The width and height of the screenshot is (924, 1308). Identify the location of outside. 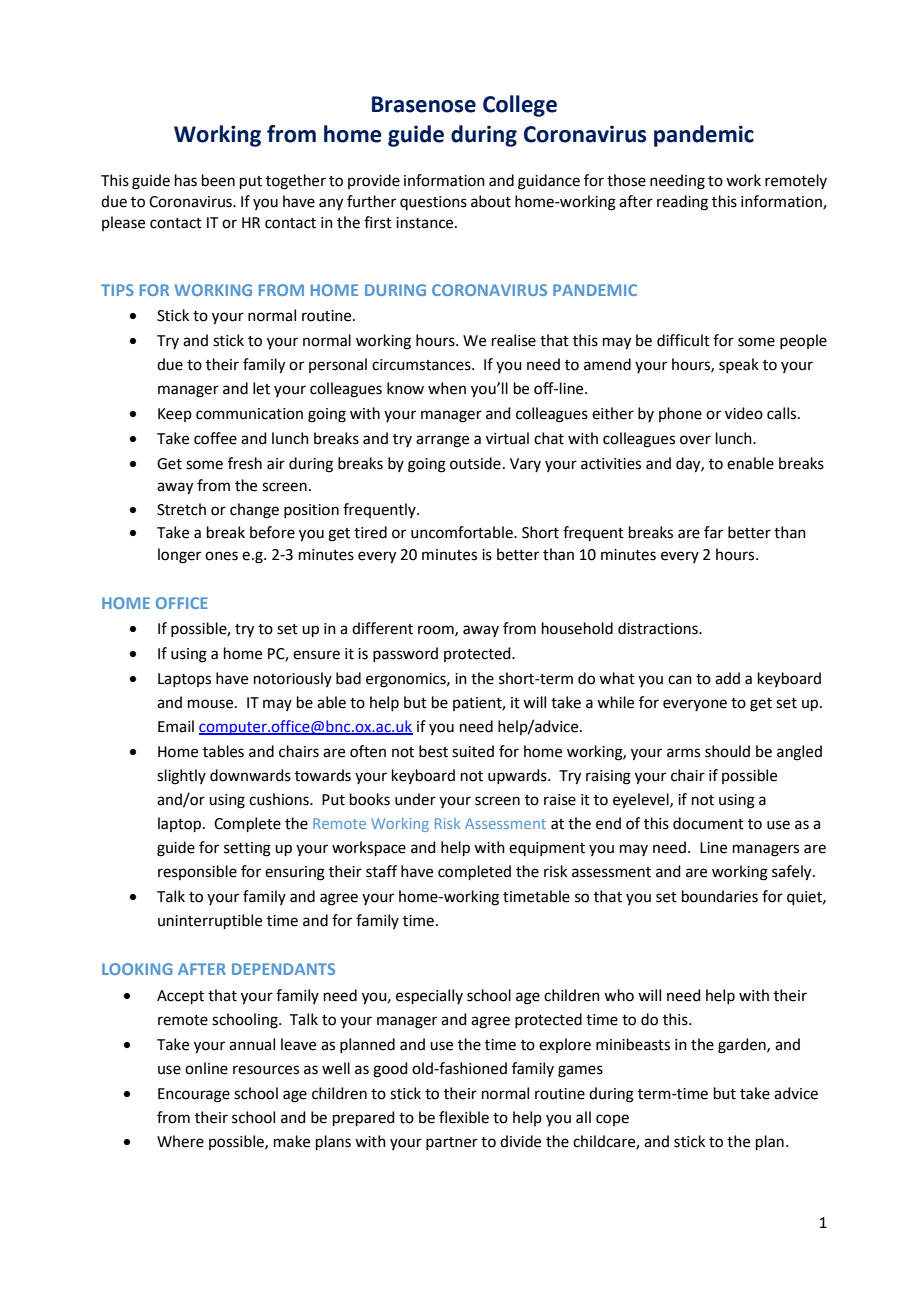
(475, 463).
